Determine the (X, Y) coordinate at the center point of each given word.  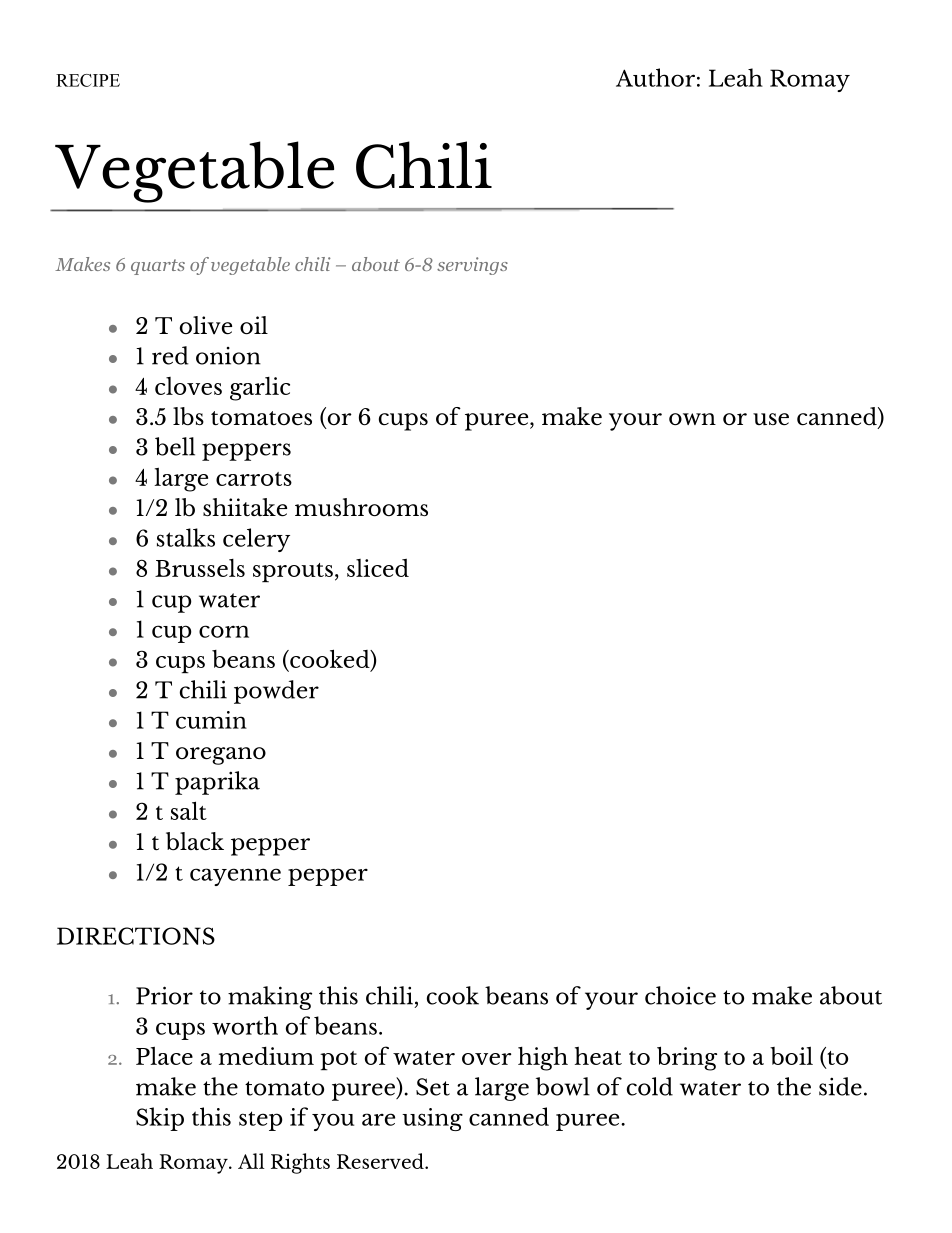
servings (472, 266)
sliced (378, 568)
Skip (160, 1119)
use (771, 419)
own (692, 419)
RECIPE (88, 80)
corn (224, 631)
